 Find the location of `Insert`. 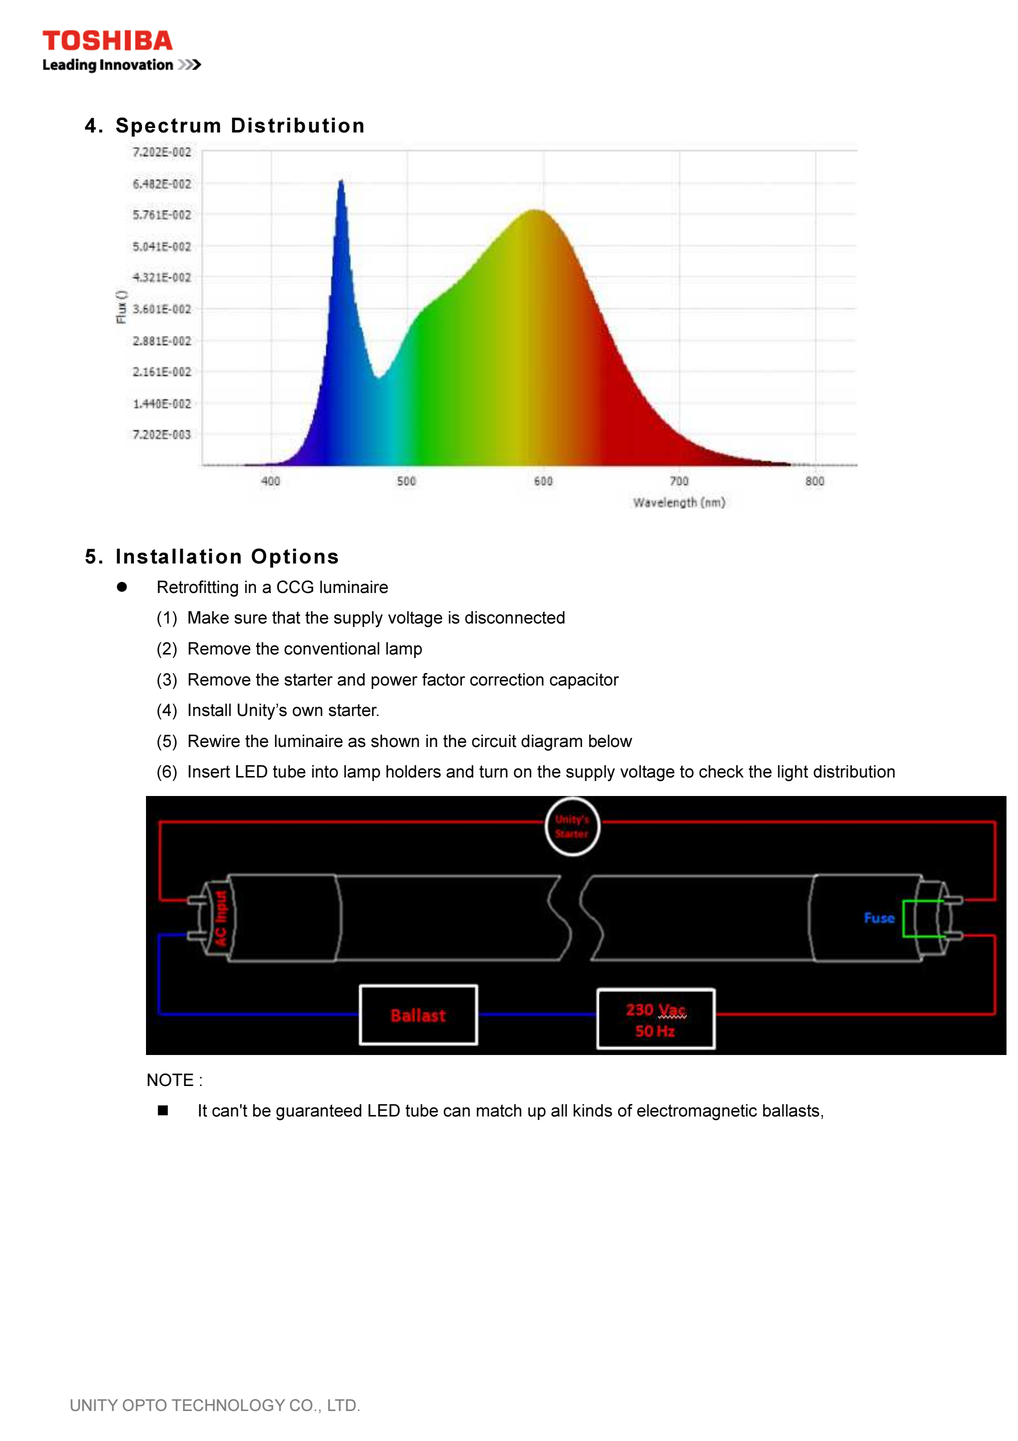

Insert is located at coordinates (209, 771).
